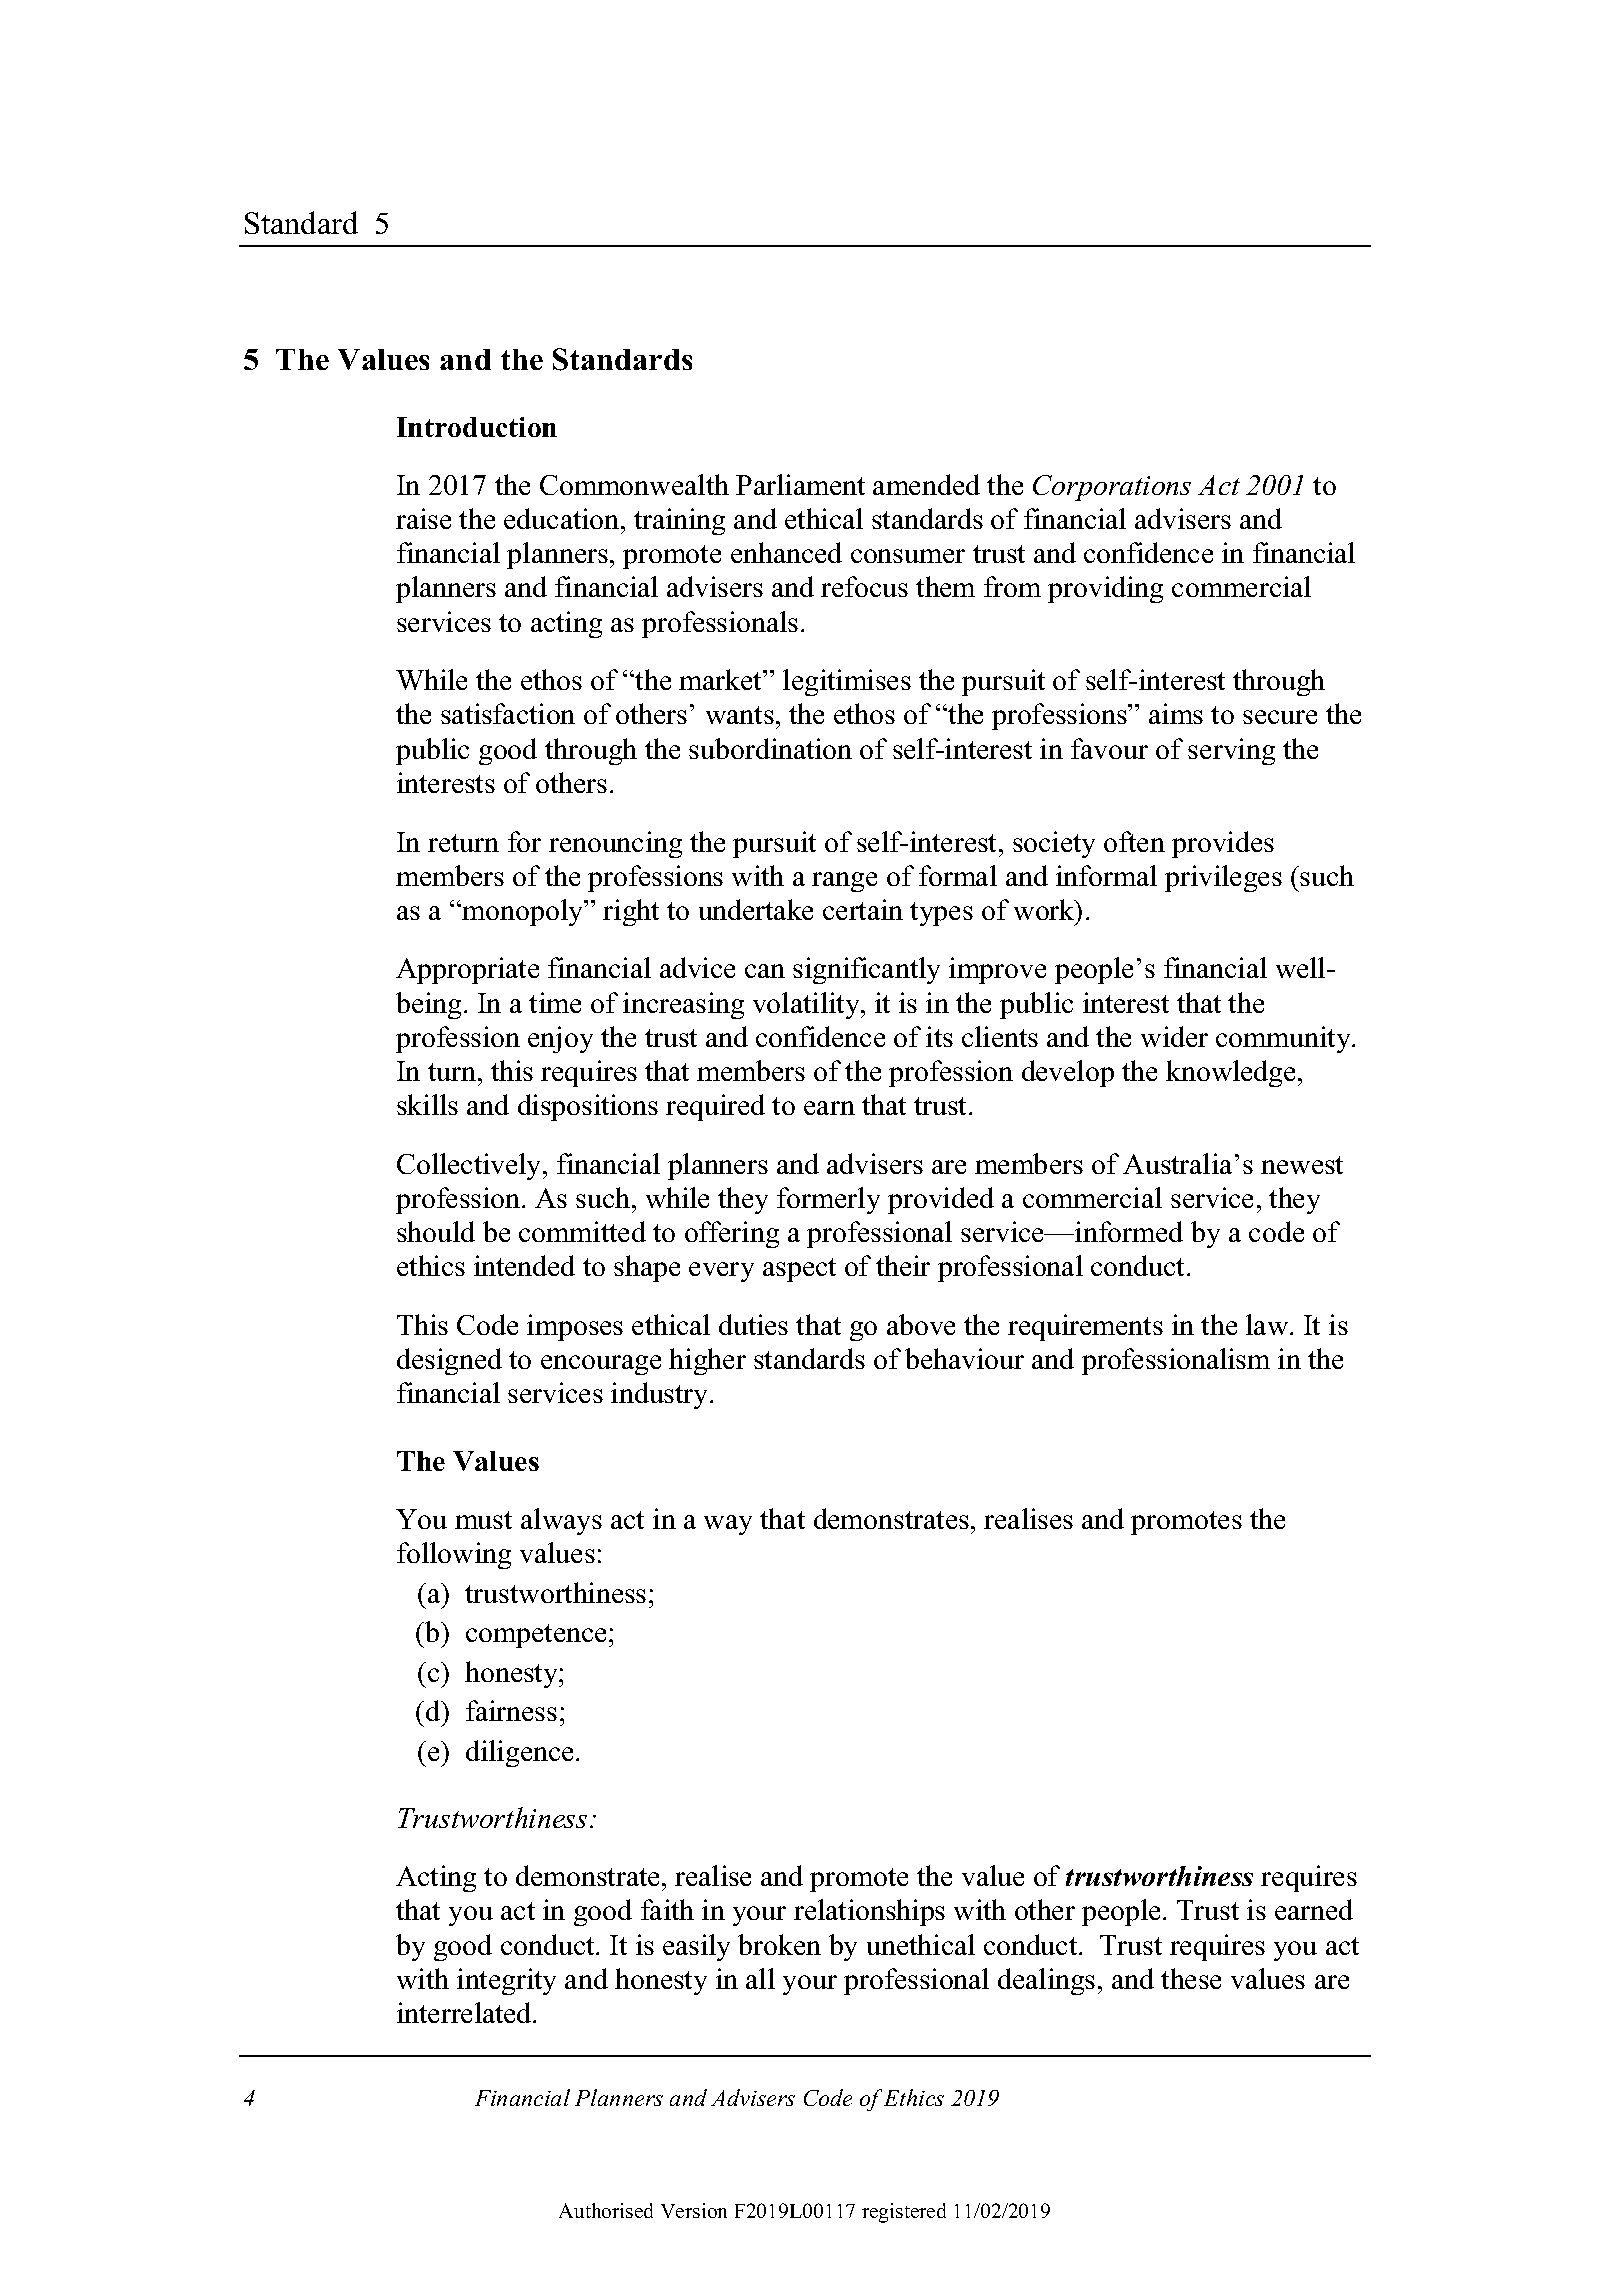  What do you see at coordinates (524, 912) in the image?
I see `monopoly` at bounding box center [524, 912].
